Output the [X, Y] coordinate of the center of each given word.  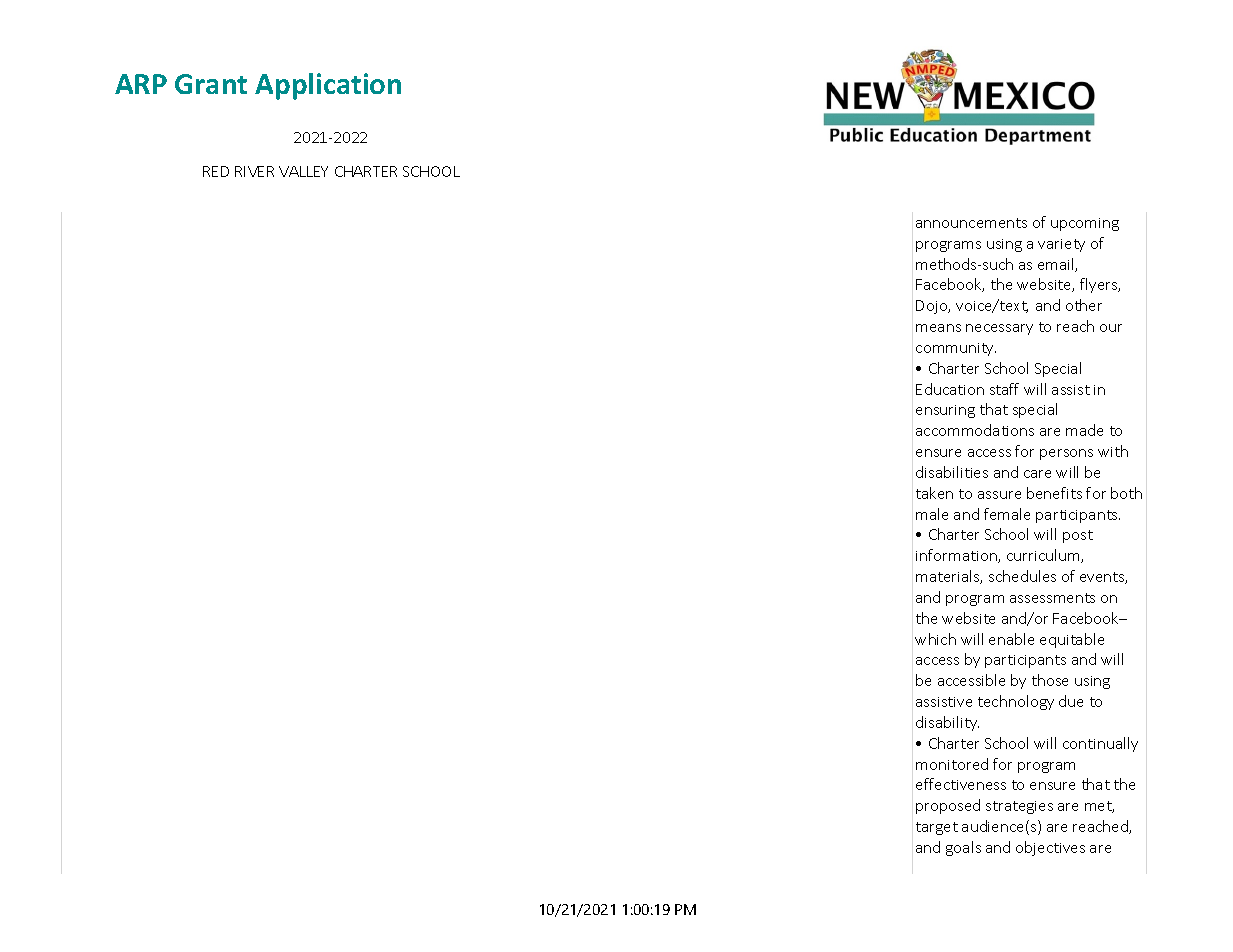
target [937, 828]
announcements [971, 223]
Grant [211, 84]
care [1037, 474]
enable [1011, 639]
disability [947, 723]
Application [328, 86]
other [1084, 305]
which [935, 639]
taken [934, 493]
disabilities [952, 472]
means [938, 328]
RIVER [254, 171]
